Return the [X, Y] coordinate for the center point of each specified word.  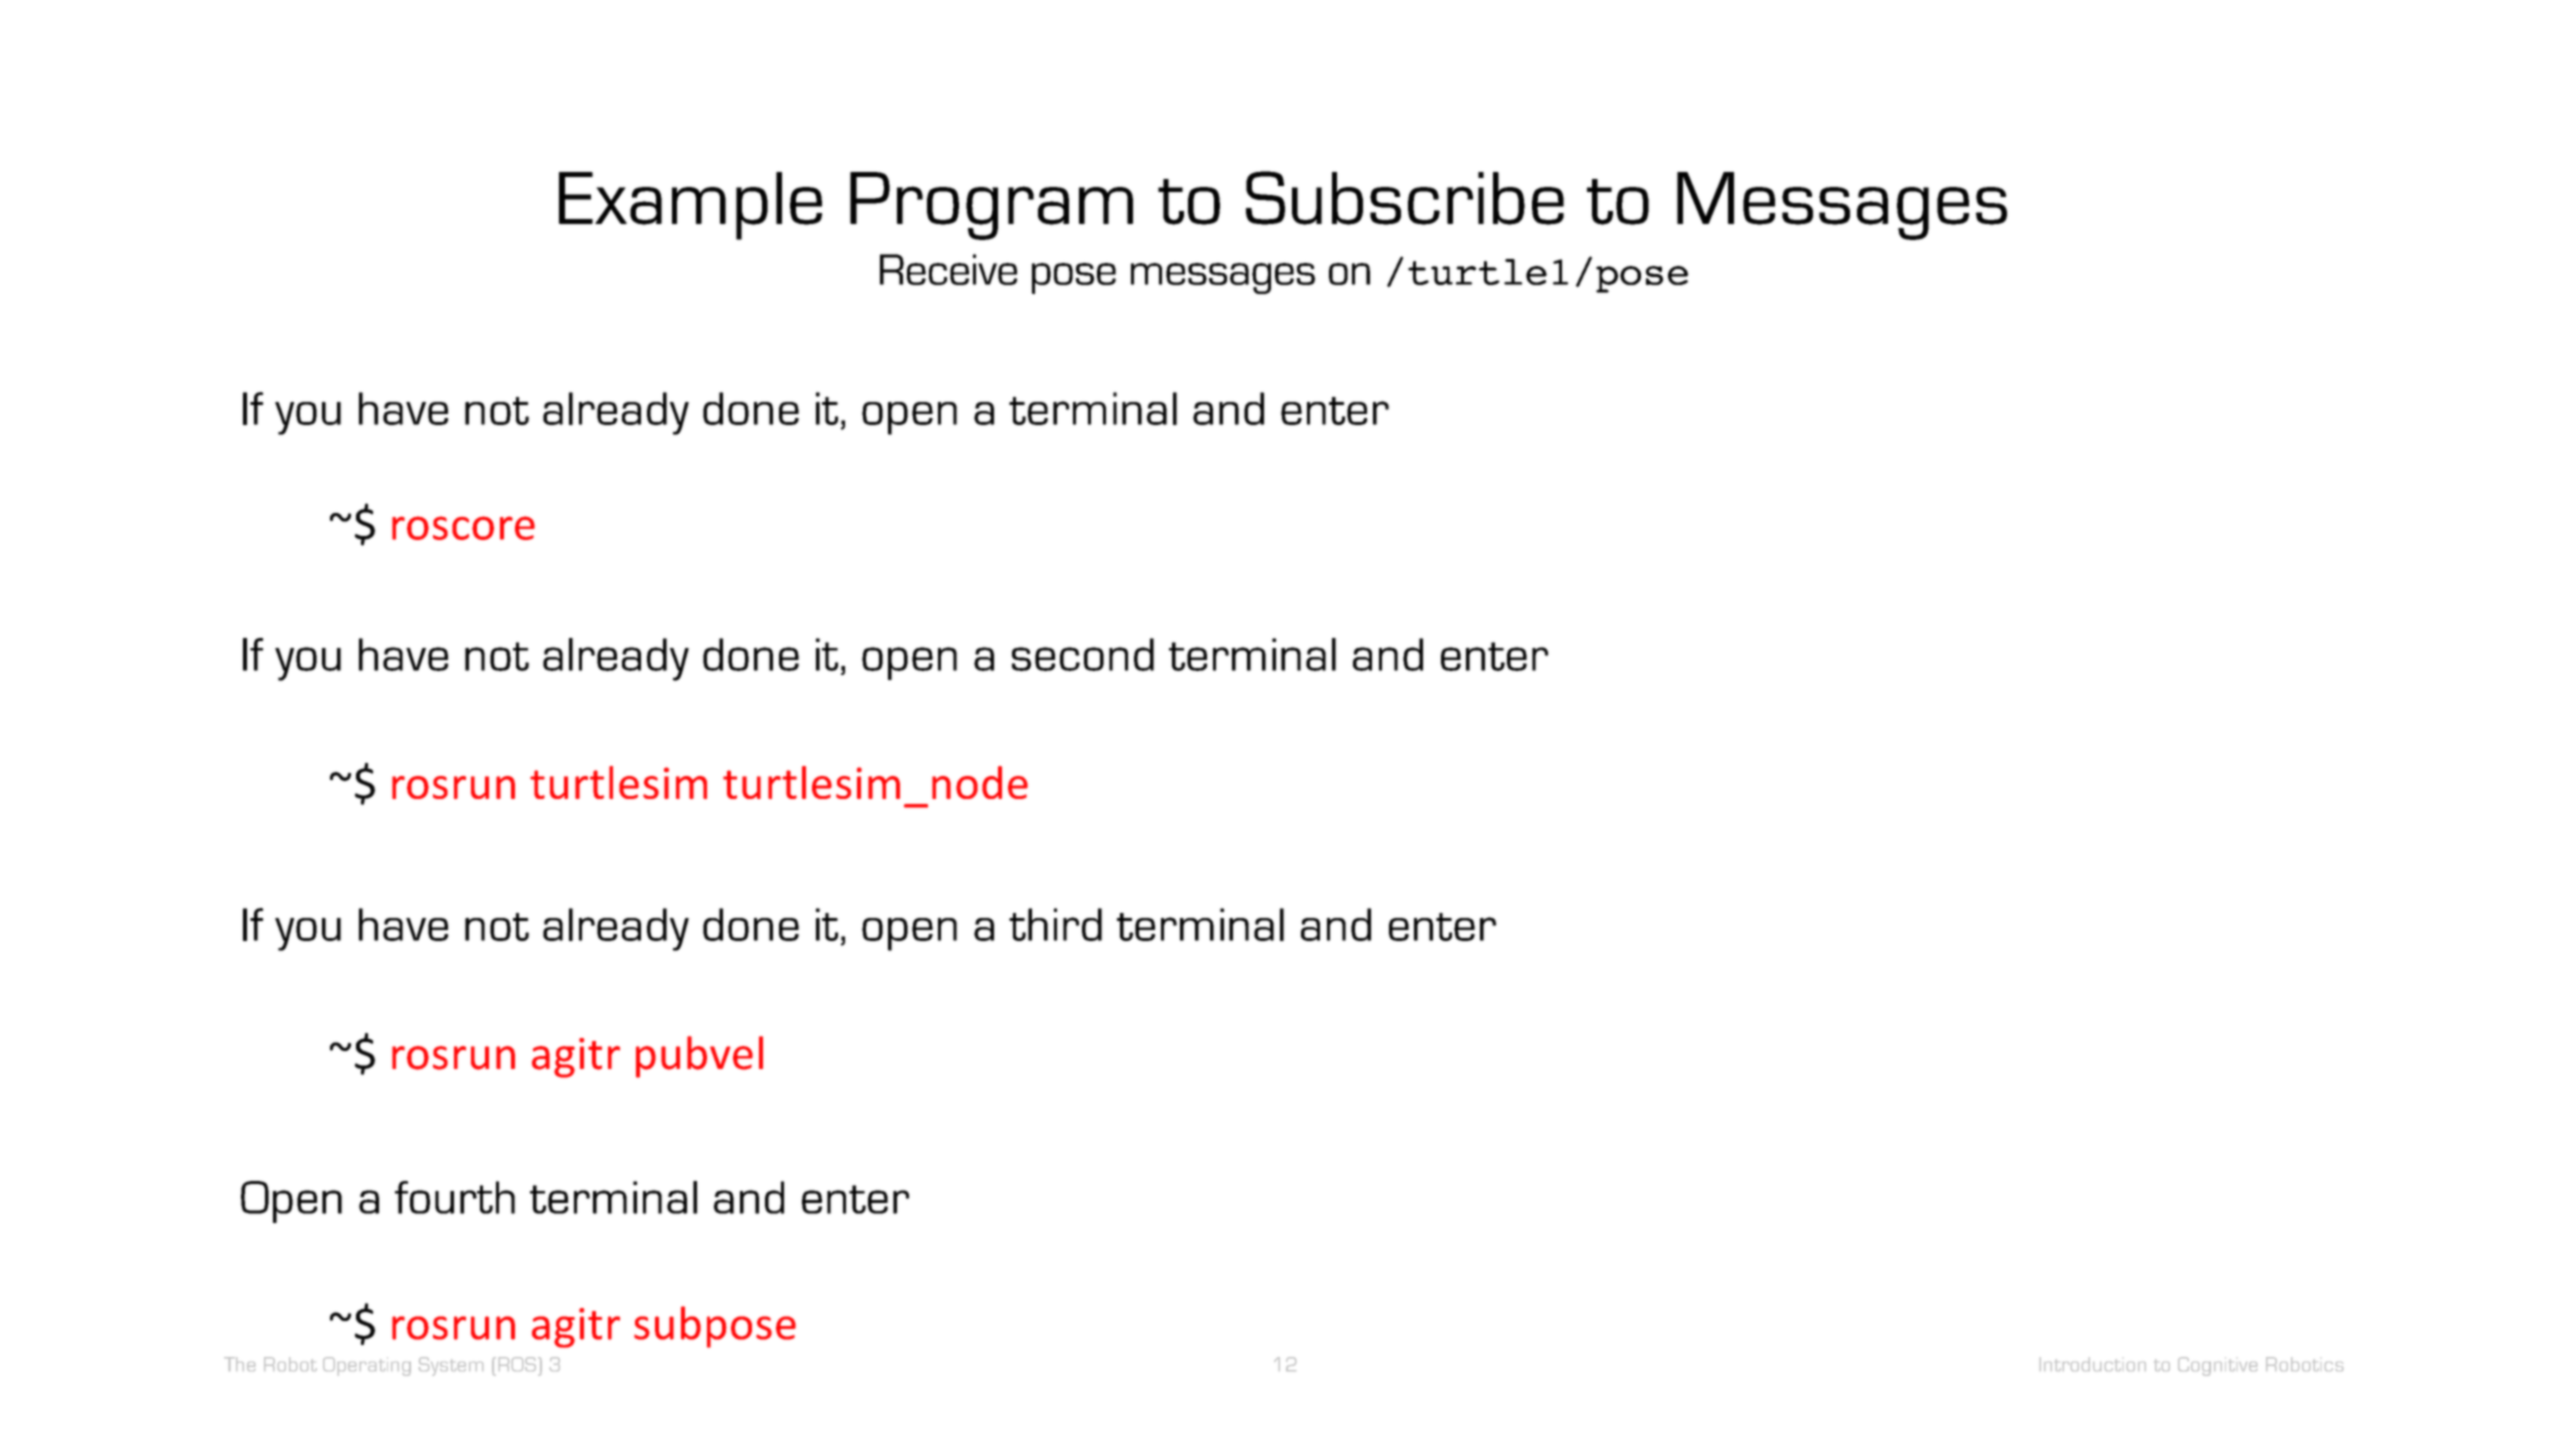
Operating [367, 1366]
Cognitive [2217, 1366]
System [451, 1366]
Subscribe [1405, 198]
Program [991, 206]
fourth [455, 1197]
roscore [463, 528]
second [1083, 654]
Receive [948, 269]
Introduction [2093, 1364]
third [1055, 924]
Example [690, 206]
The [239, 1364]
